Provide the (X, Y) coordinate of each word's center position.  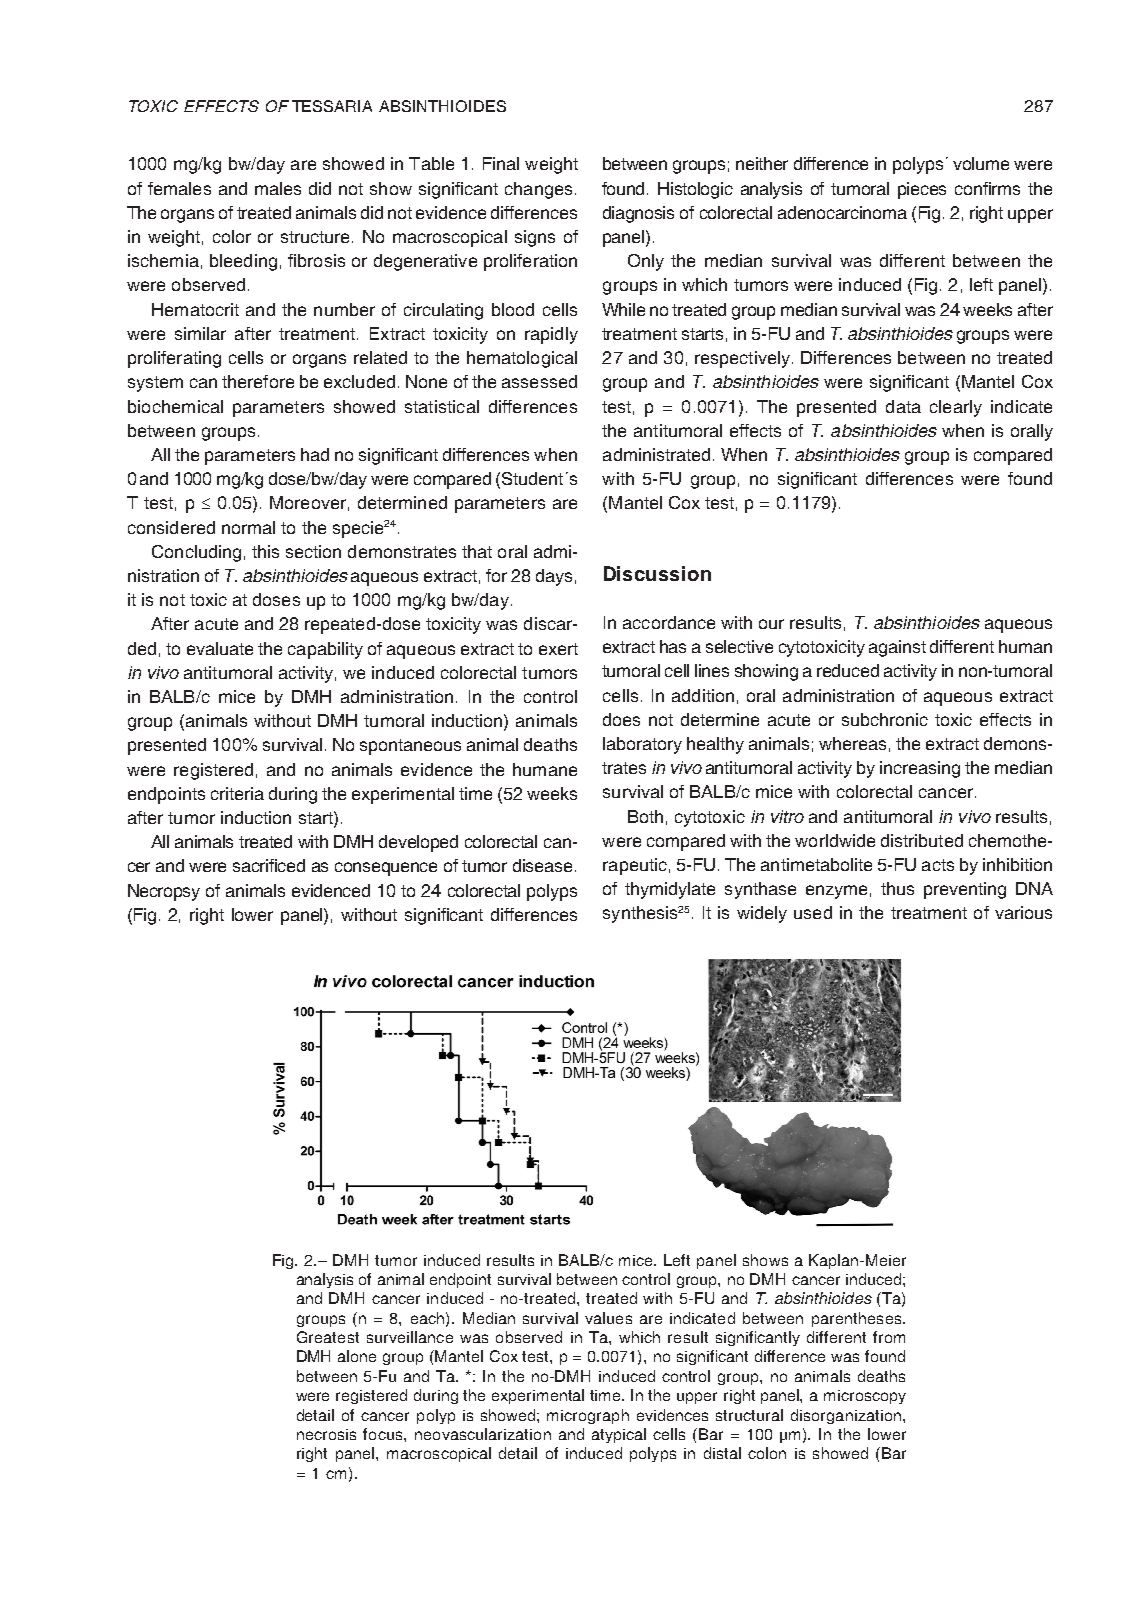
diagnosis (638, 214)
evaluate (220, 648)
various (1023, 912)
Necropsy (164, 892)
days (554, 577)
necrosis (326, 1434)
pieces (922, 190)
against (897, 648)
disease (542, 865)
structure (315, 237)
